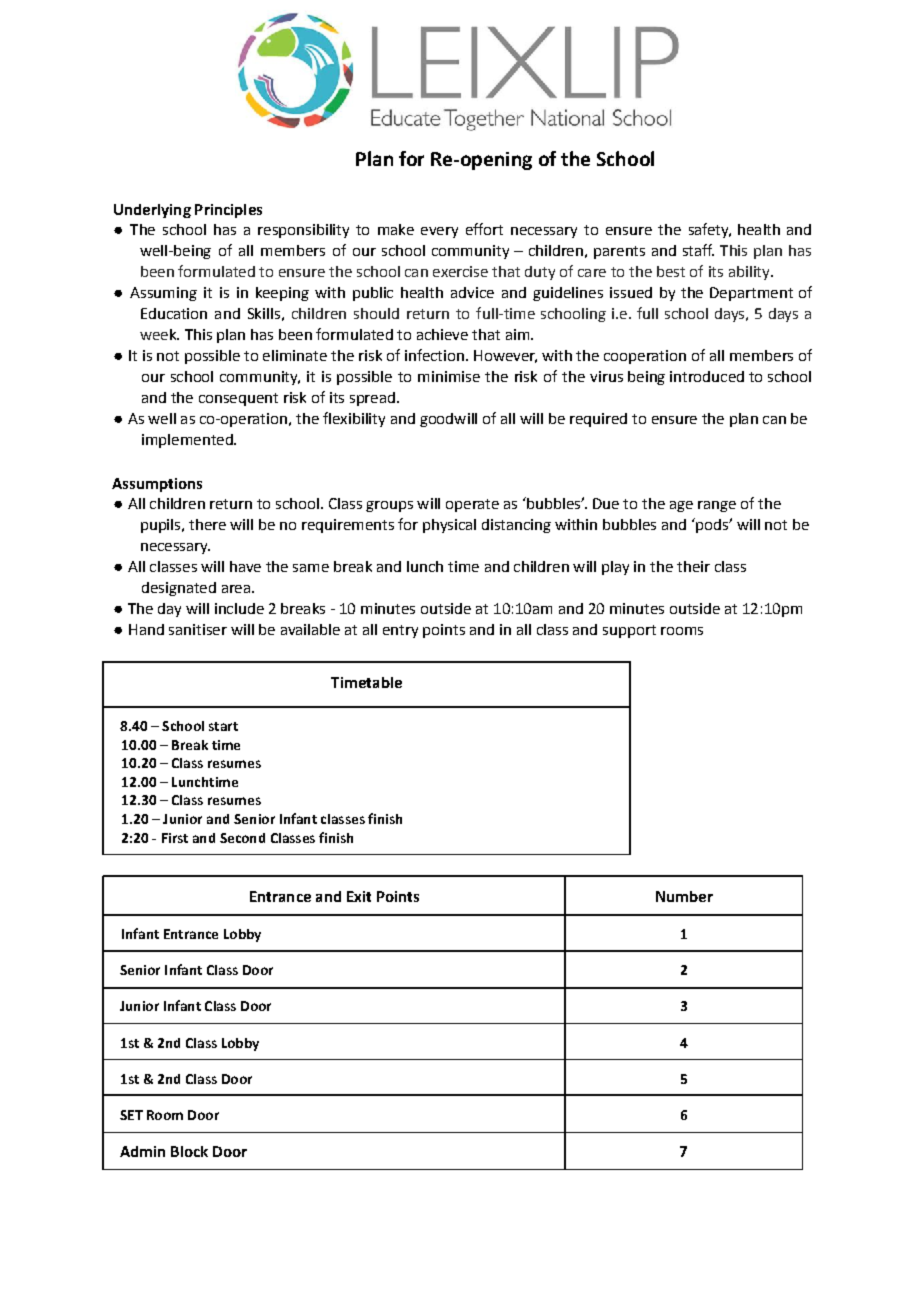 Image resolution: width=924 pixels, height=1307 pixels. Describe the element at coordinates (681, 506) in the image. I see `age` at that location.
